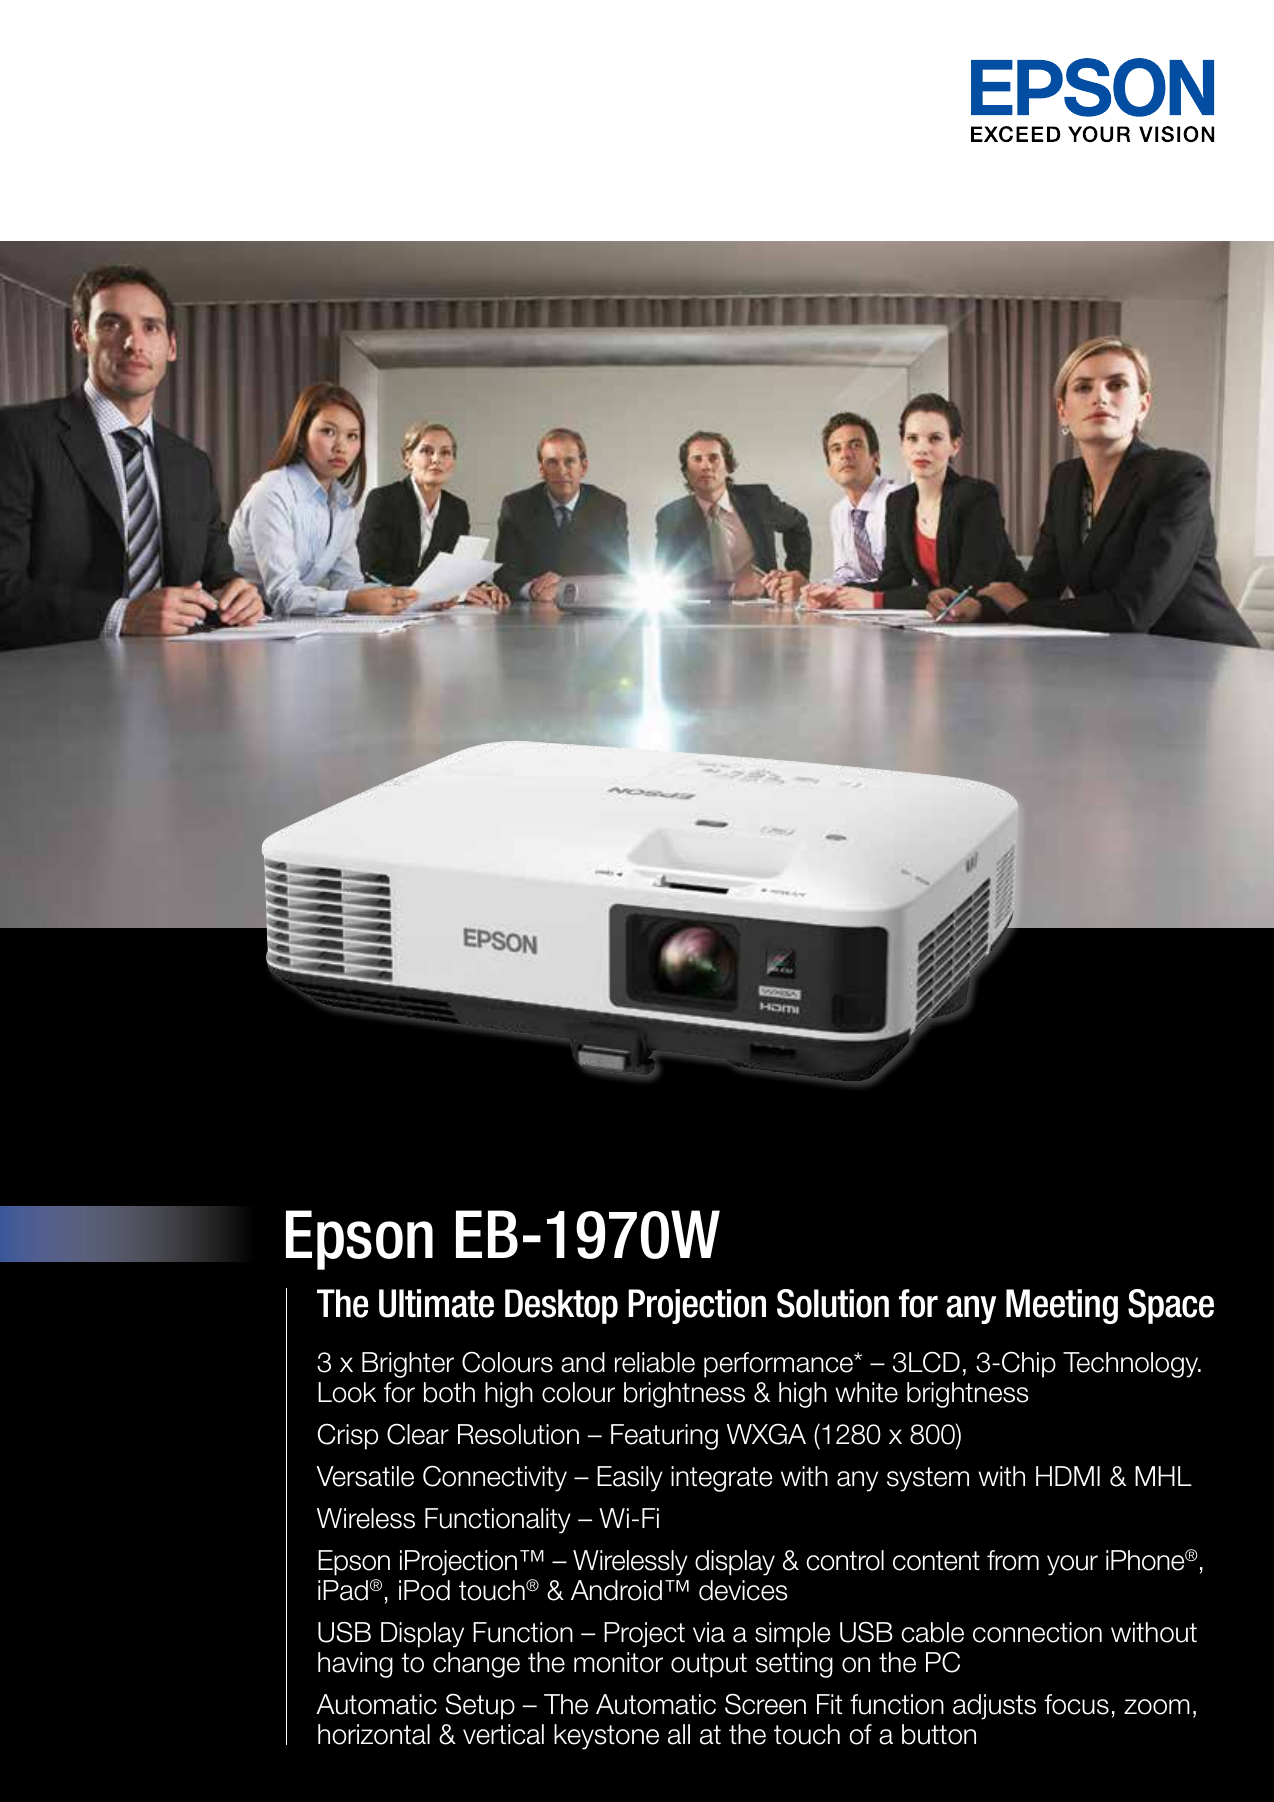  Describe the element at coordinates (1062, 1306) in the image. I see `Meeting` at that location.
